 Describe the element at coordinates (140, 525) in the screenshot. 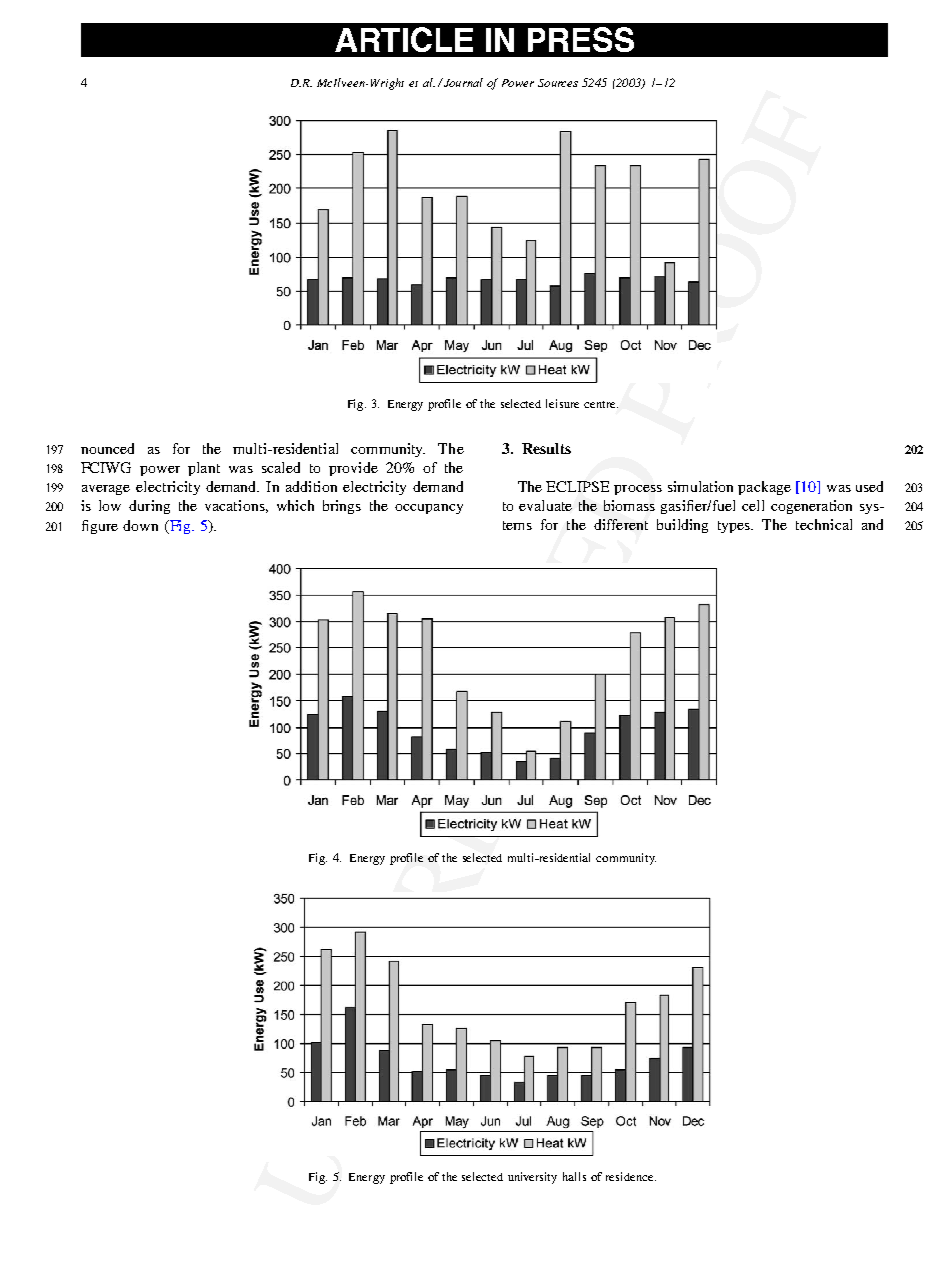

I see `down` at that location.
